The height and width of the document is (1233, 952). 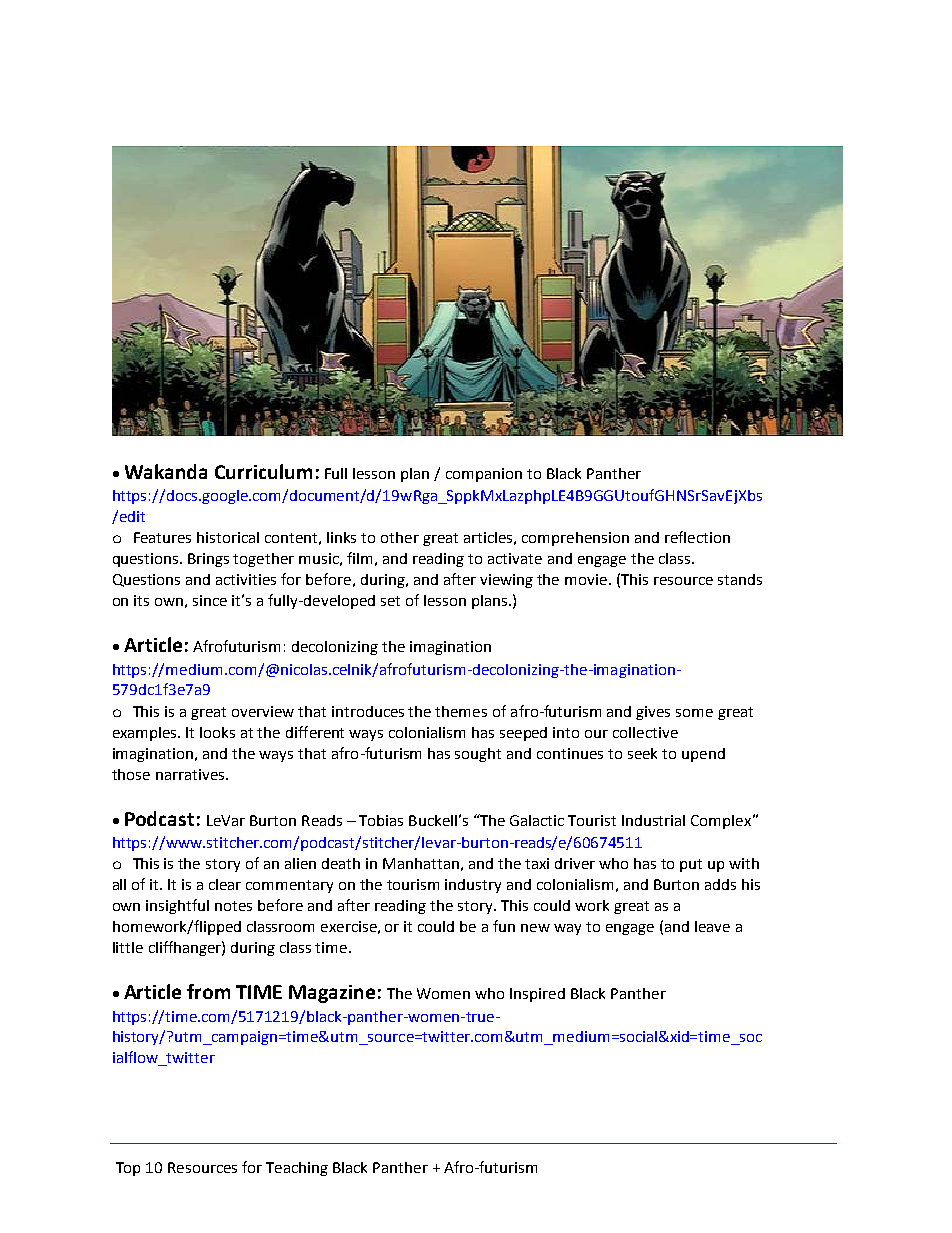 What do you see at coordinates (653, 820) in the document?
I see `Industrial` at bounding box center [653, 820].
